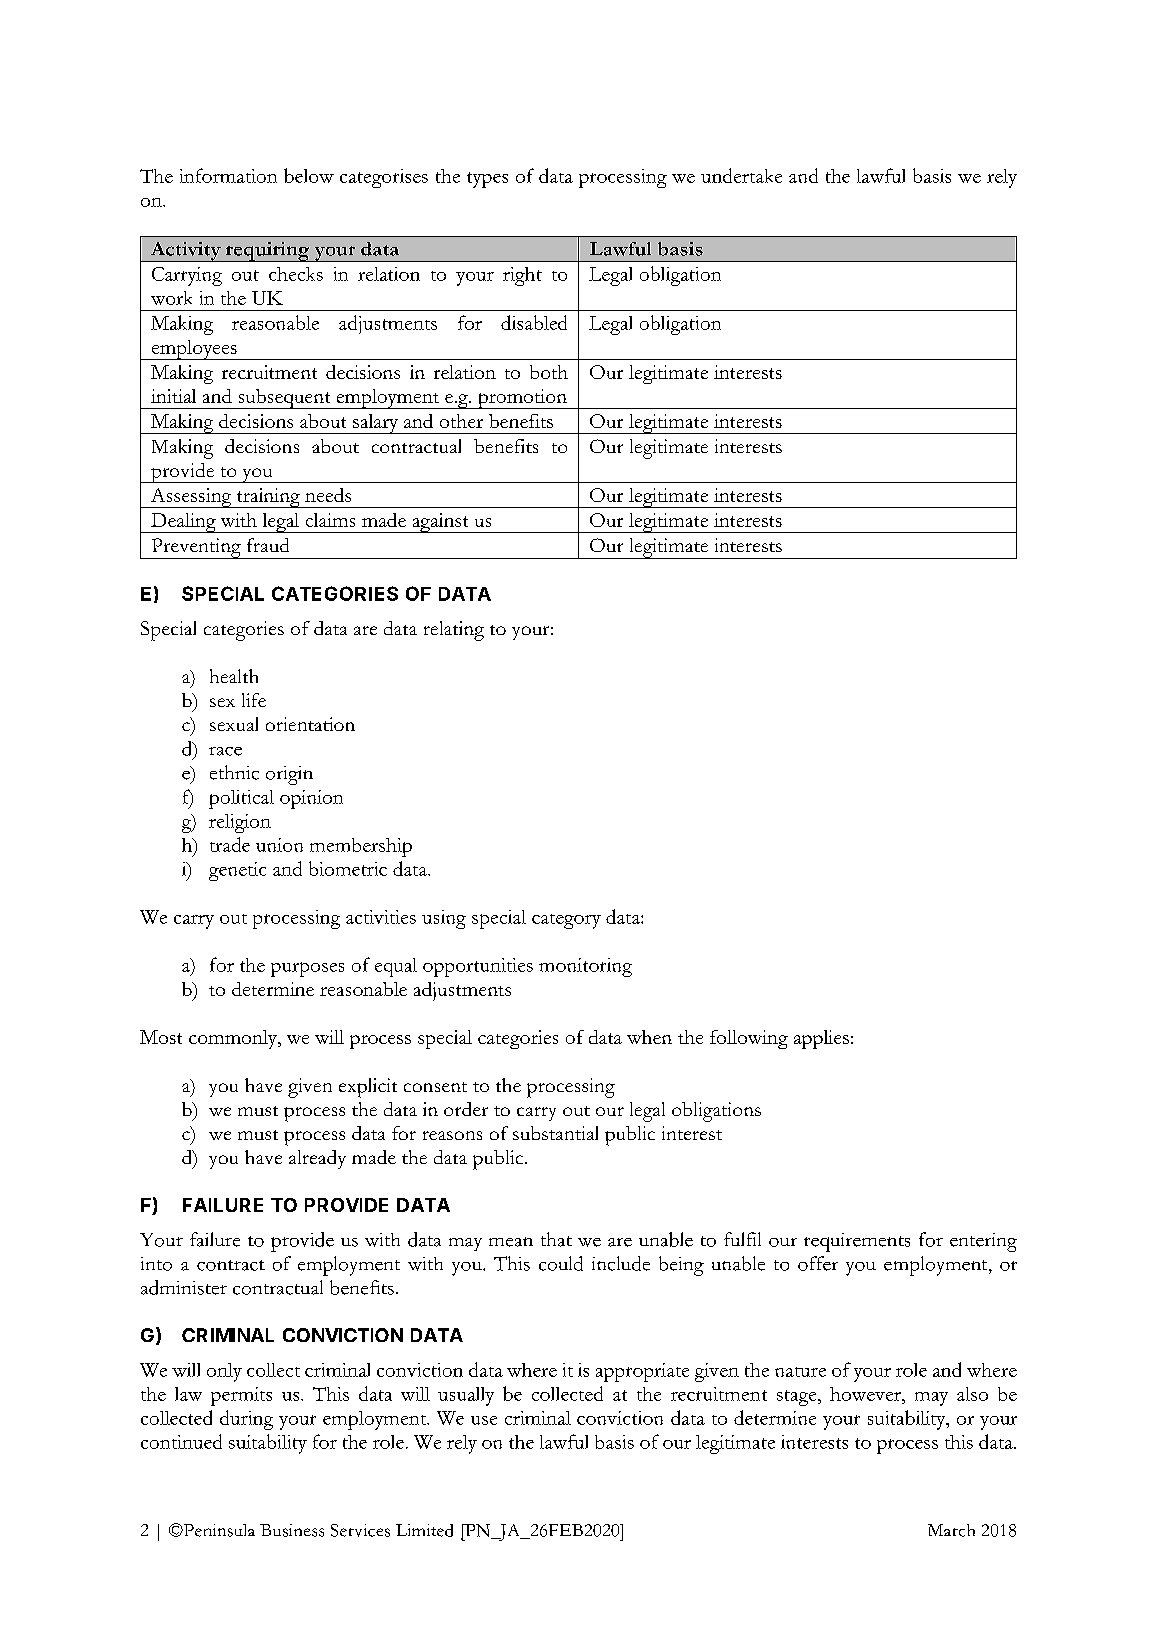 The height and width of the screenshot is (1636, 1157). What do you see at coordinates (951, 1530) in the screenshot?
I see `March` at bounding box center [951, 1530].
